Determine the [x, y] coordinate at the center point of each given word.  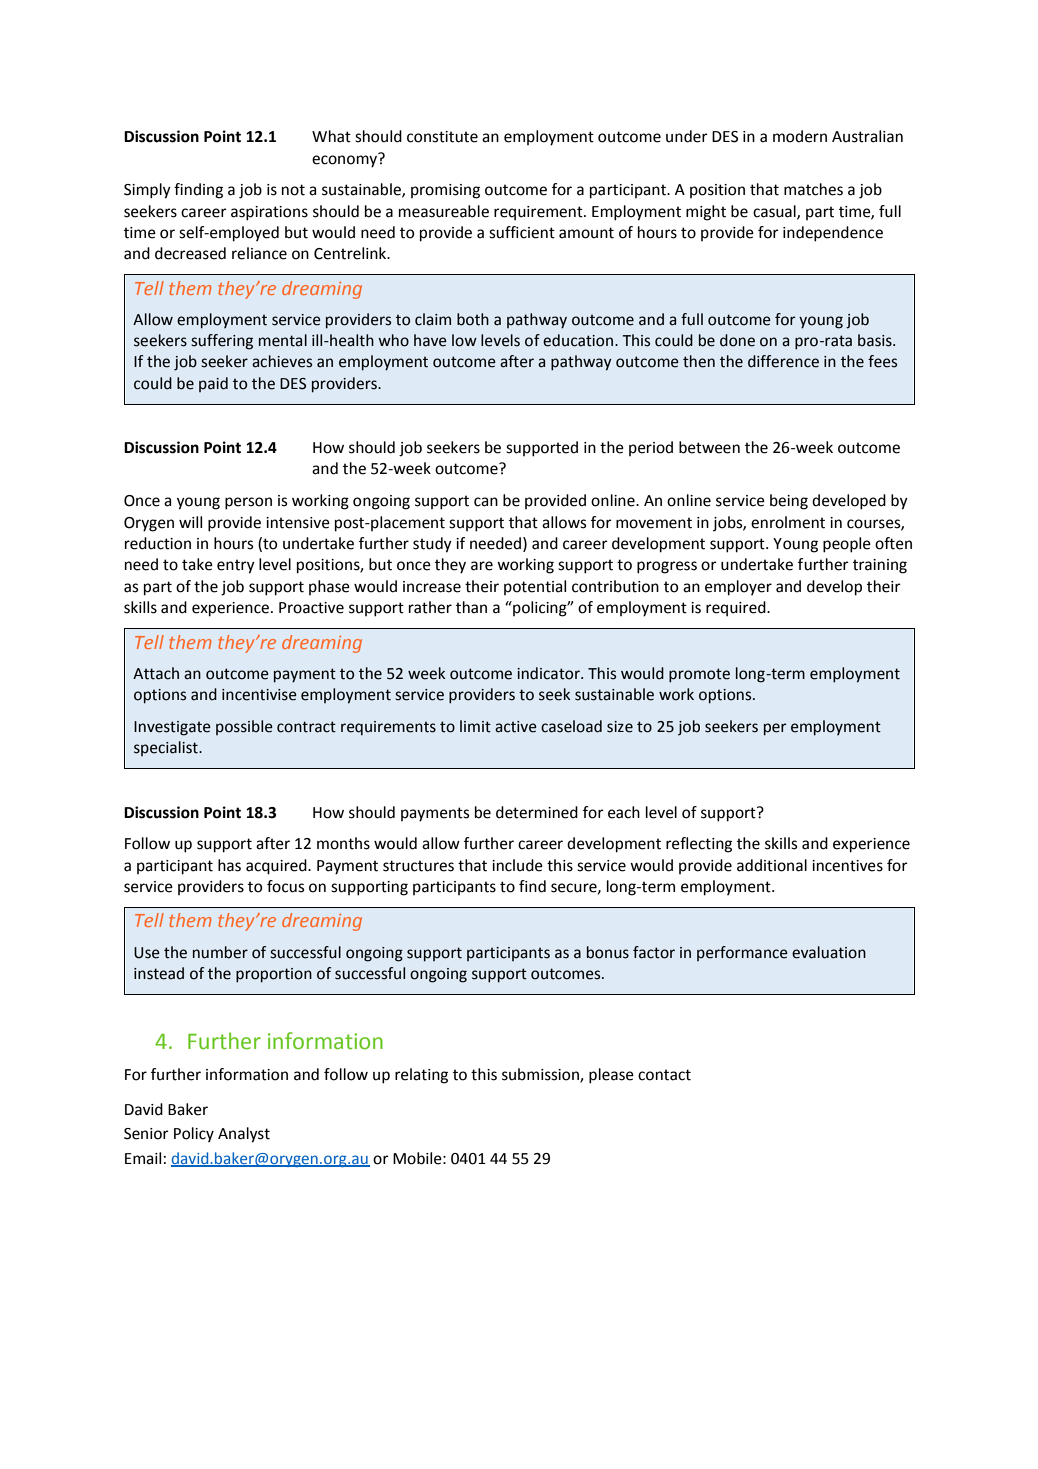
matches [813, 189]
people [847, 545]
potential [535, 587]
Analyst [244, 1135]
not [293, 190]
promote [699, 675]
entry [236, 566]
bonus [608, 952]
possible [244, 727]
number [220, 952]
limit [475, 726]
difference [783, 361]
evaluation [829, 952]
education [578, 340]
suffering [222, 342]
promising [445, 191]
